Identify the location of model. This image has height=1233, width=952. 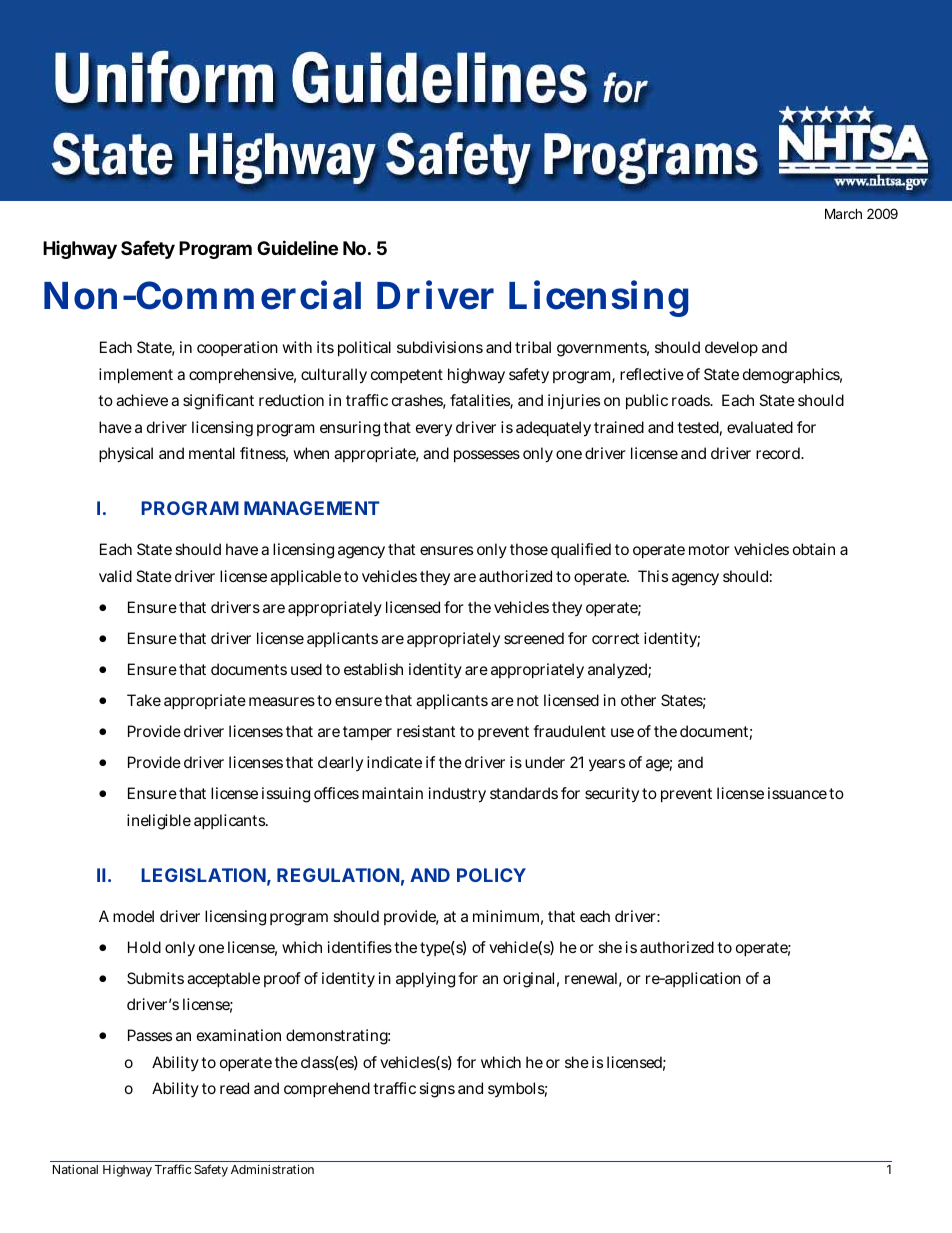
(133, 916).
